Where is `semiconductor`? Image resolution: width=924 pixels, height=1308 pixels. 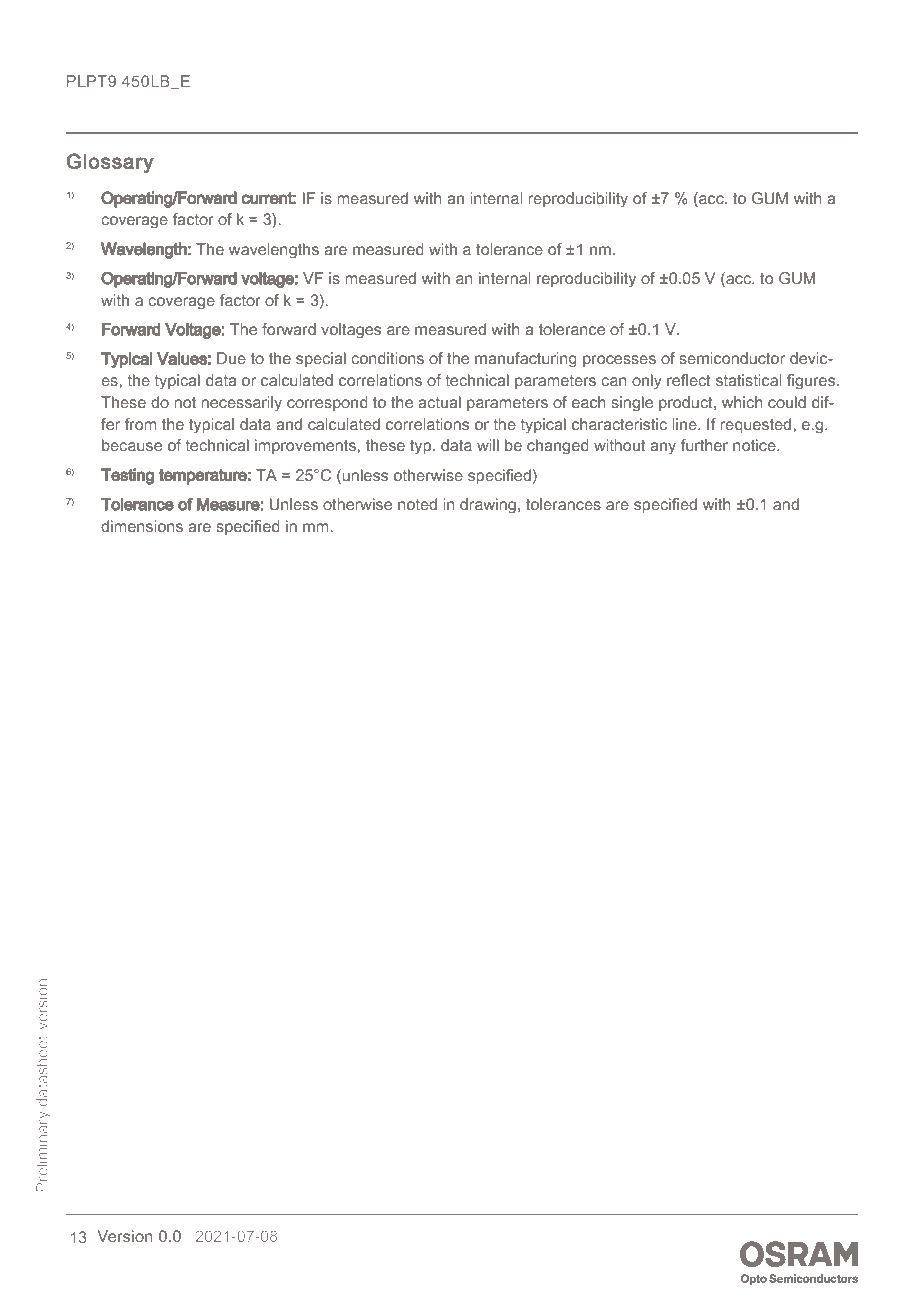
semiconductor is located at coordinates (732, 358).
